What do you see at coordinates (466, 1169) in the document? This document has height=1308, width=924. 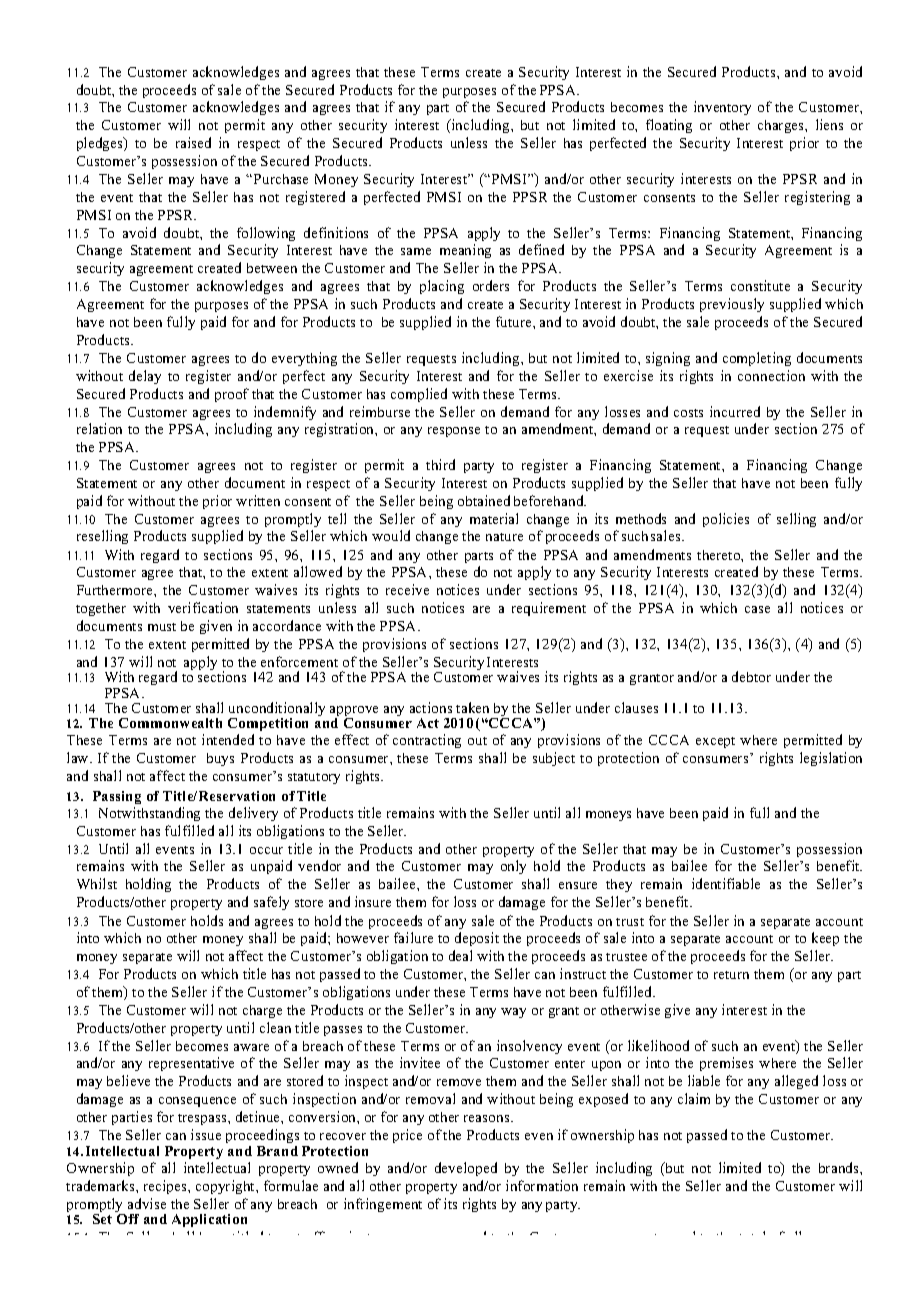 I see `developed` at bounding box center [466, 1169].
